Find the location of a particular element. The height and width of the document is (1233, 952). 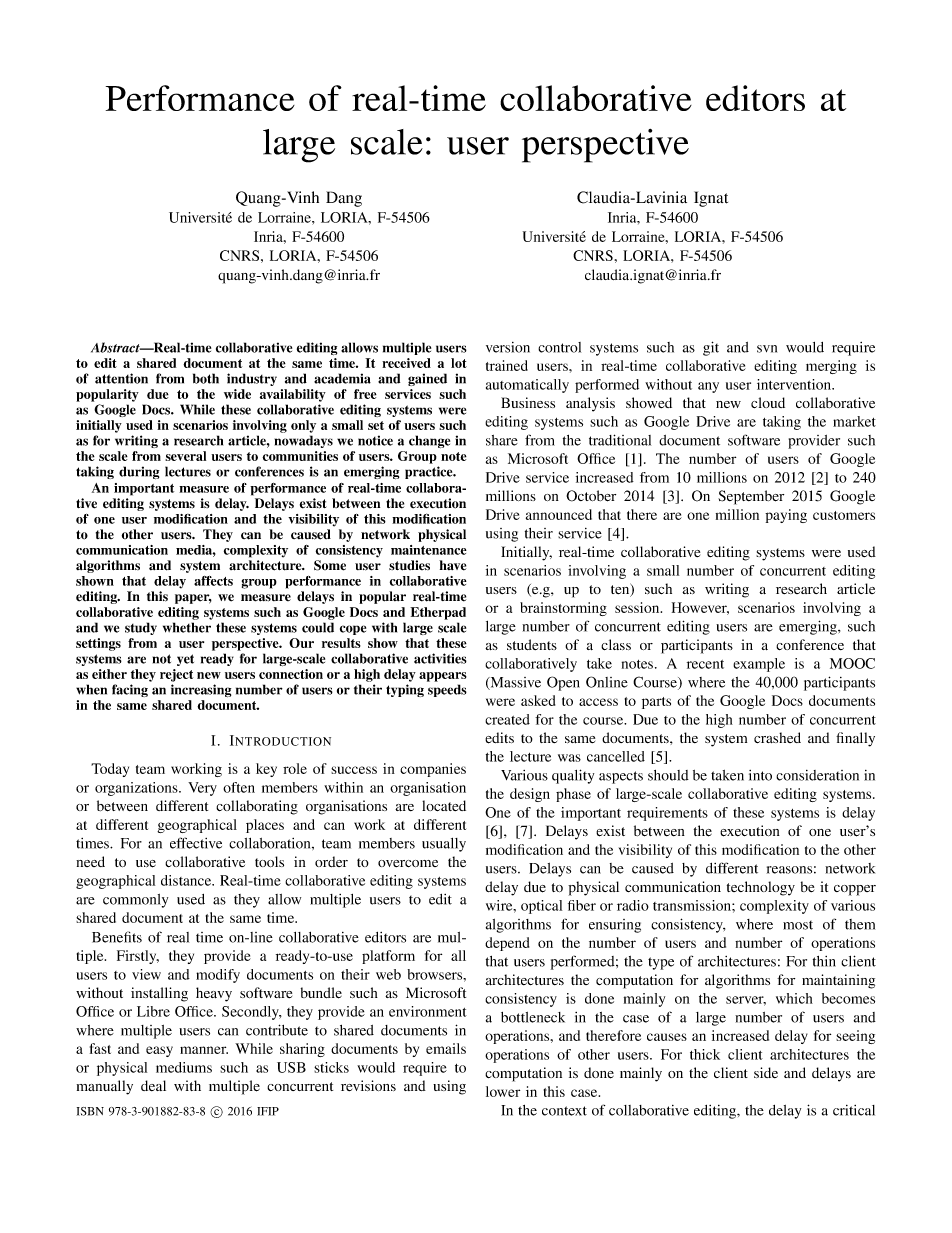

increasing is located at coordinates (201, 690).
